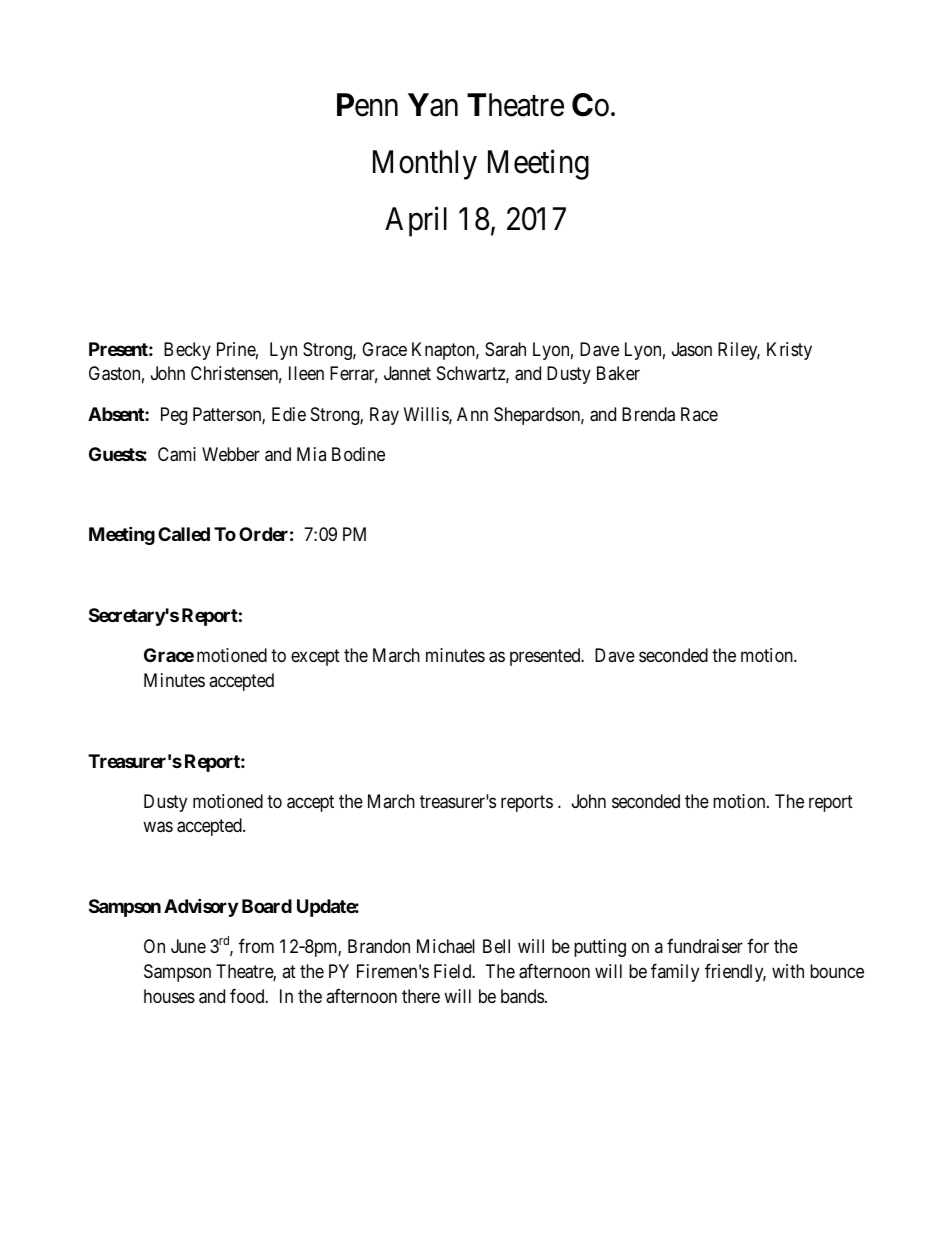 This screenshot has width=952, height=1233. What do you see at coordinates (256, 946) in the screenshot?
I see `from` at bounding box center [256, 946].
